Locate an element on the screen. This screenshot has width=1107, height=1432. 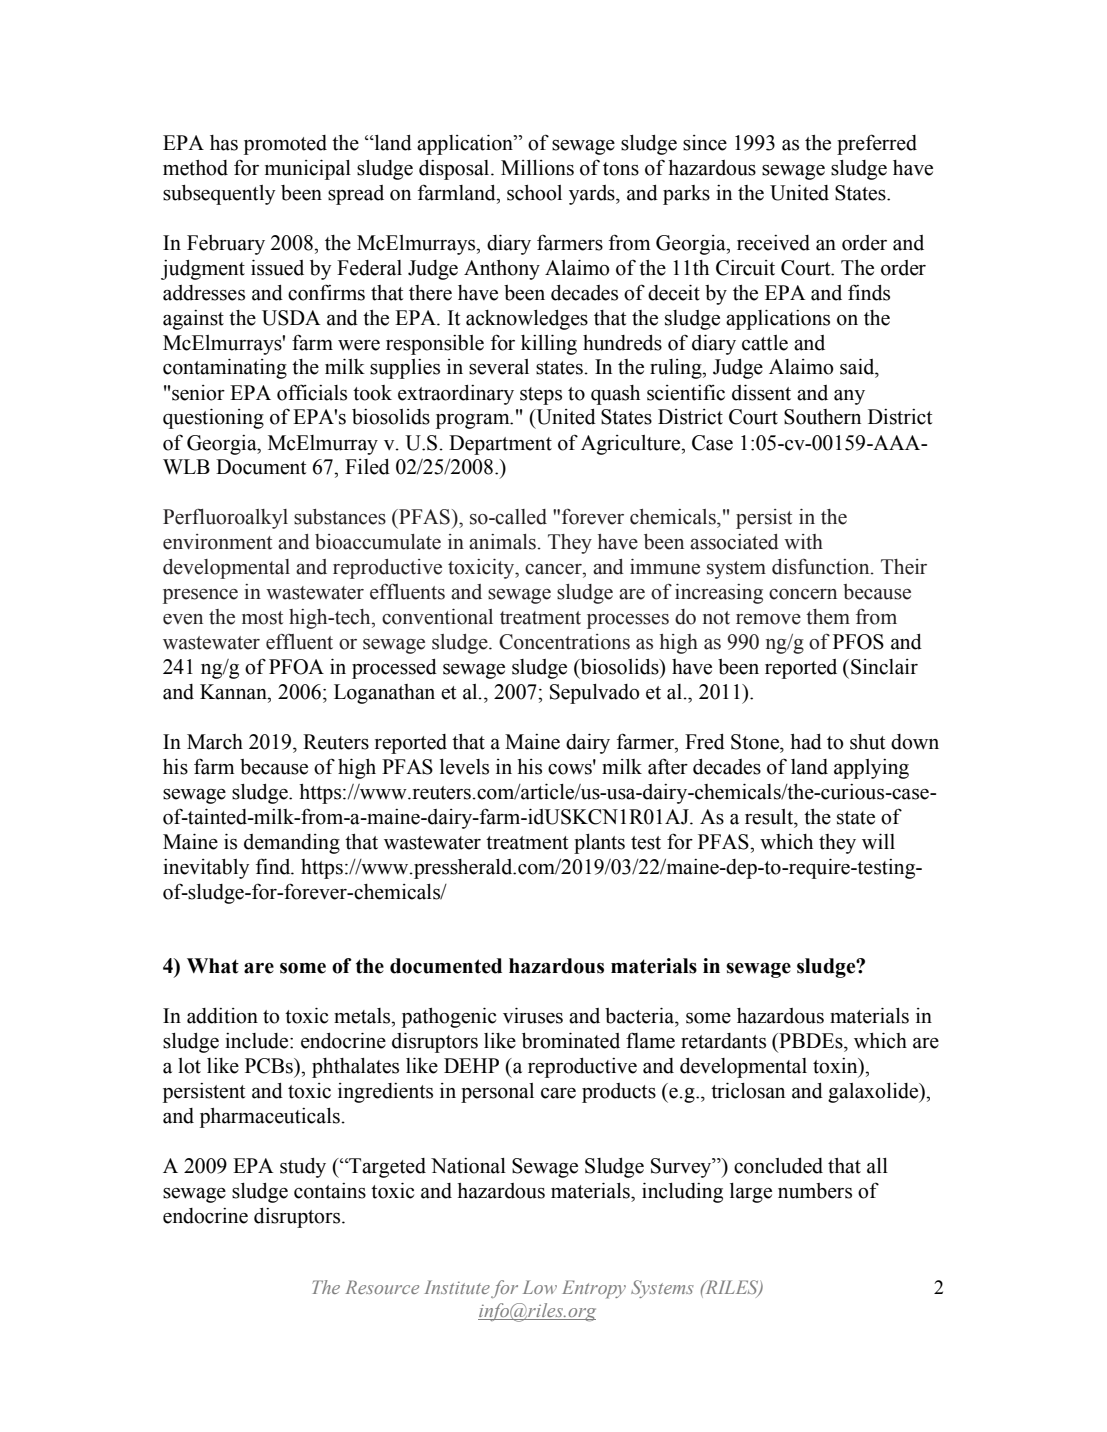
contains is located at coordinates (330, 1191).
